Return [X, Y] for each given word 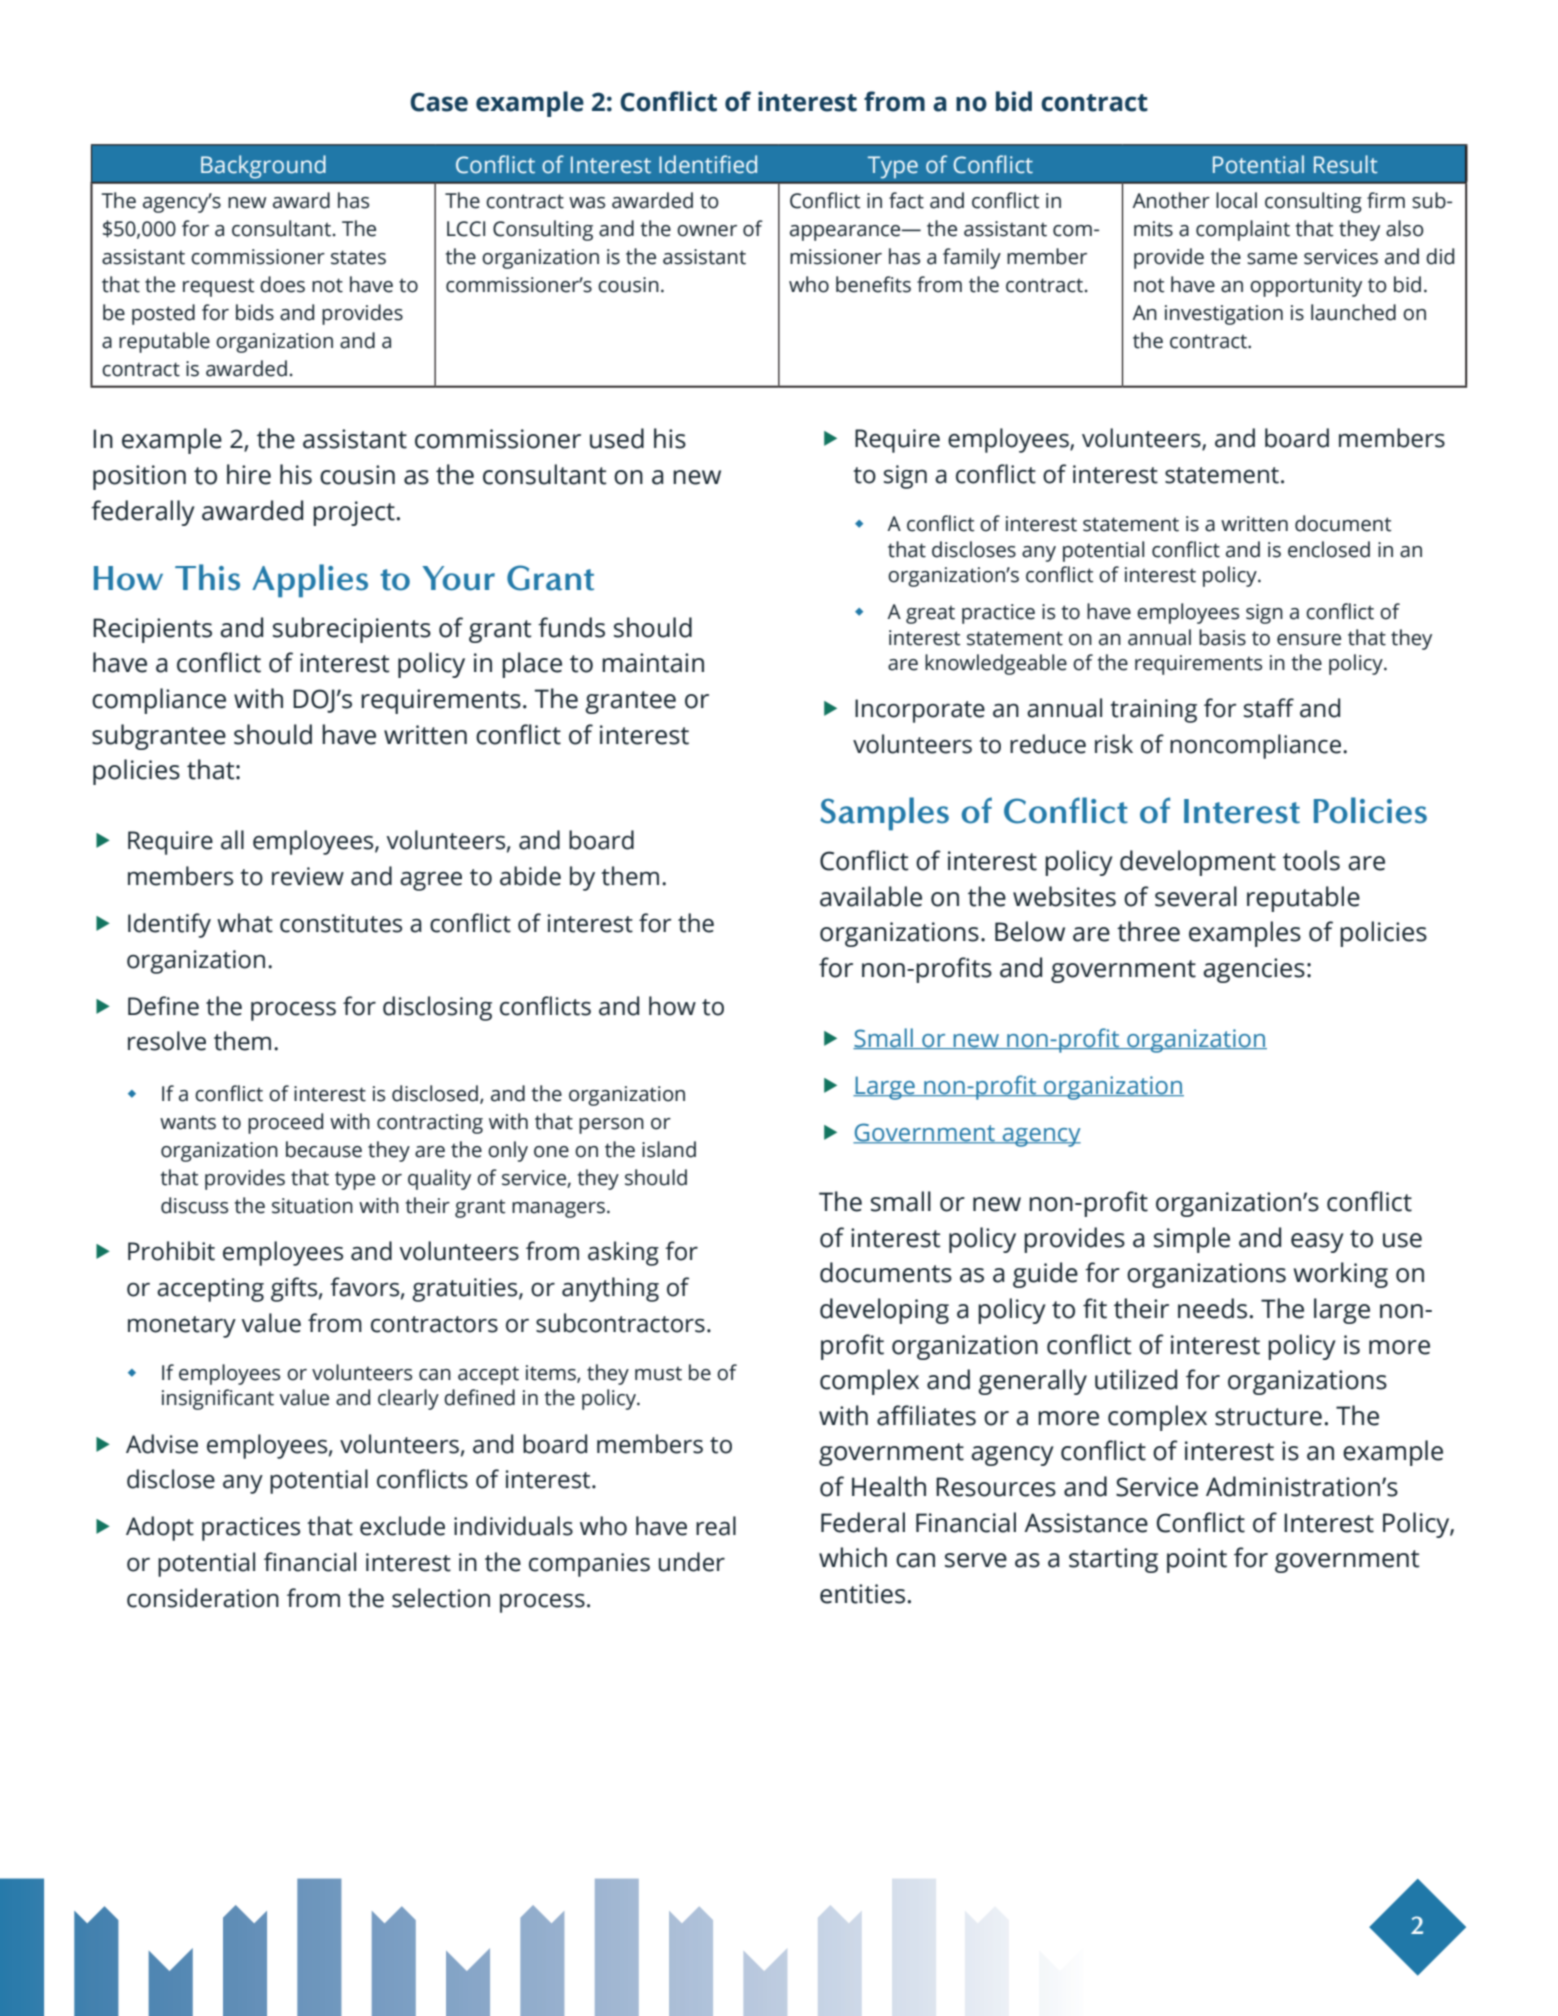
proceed [285, 1123]
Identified [708, 164]
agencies [1254, 970]
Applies [310, 581]
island [669, 1149]
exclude [402, 1526]
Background [263, 167]
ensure [1309, 640]
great [930, 615]
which [853, 1557]
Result [1346, 164]
